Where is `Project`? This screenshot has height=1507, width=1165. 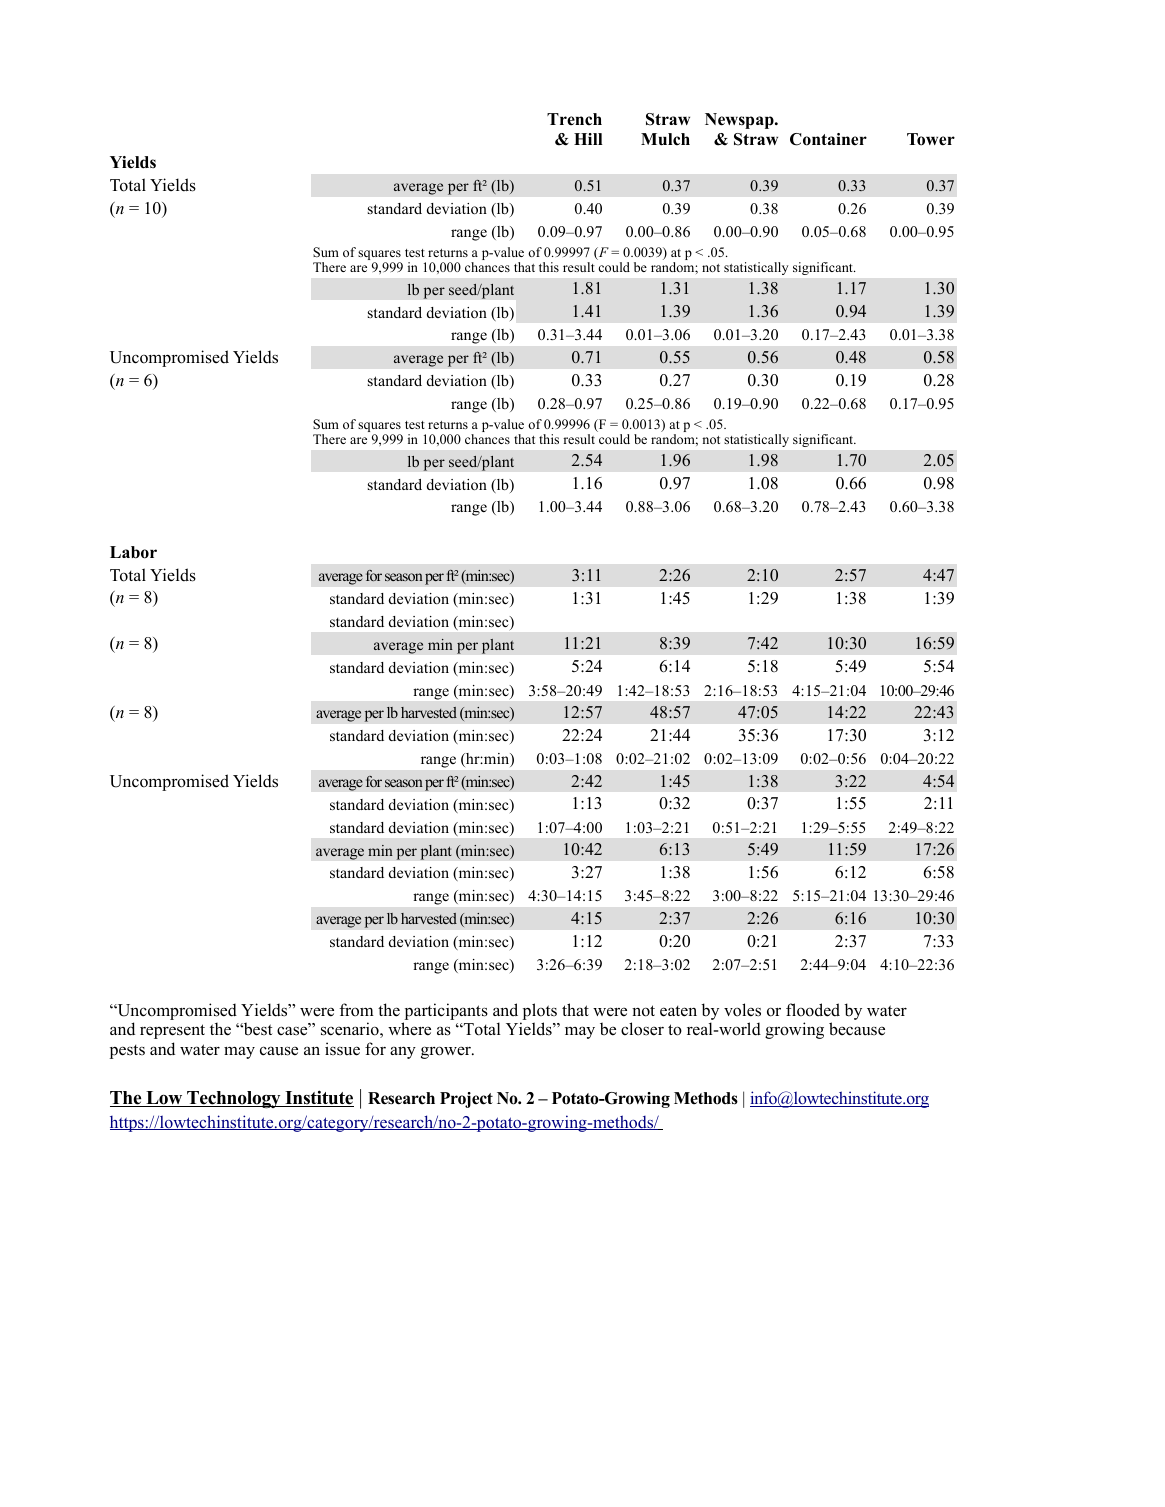
Project is located at coordinates (466, 1100).
